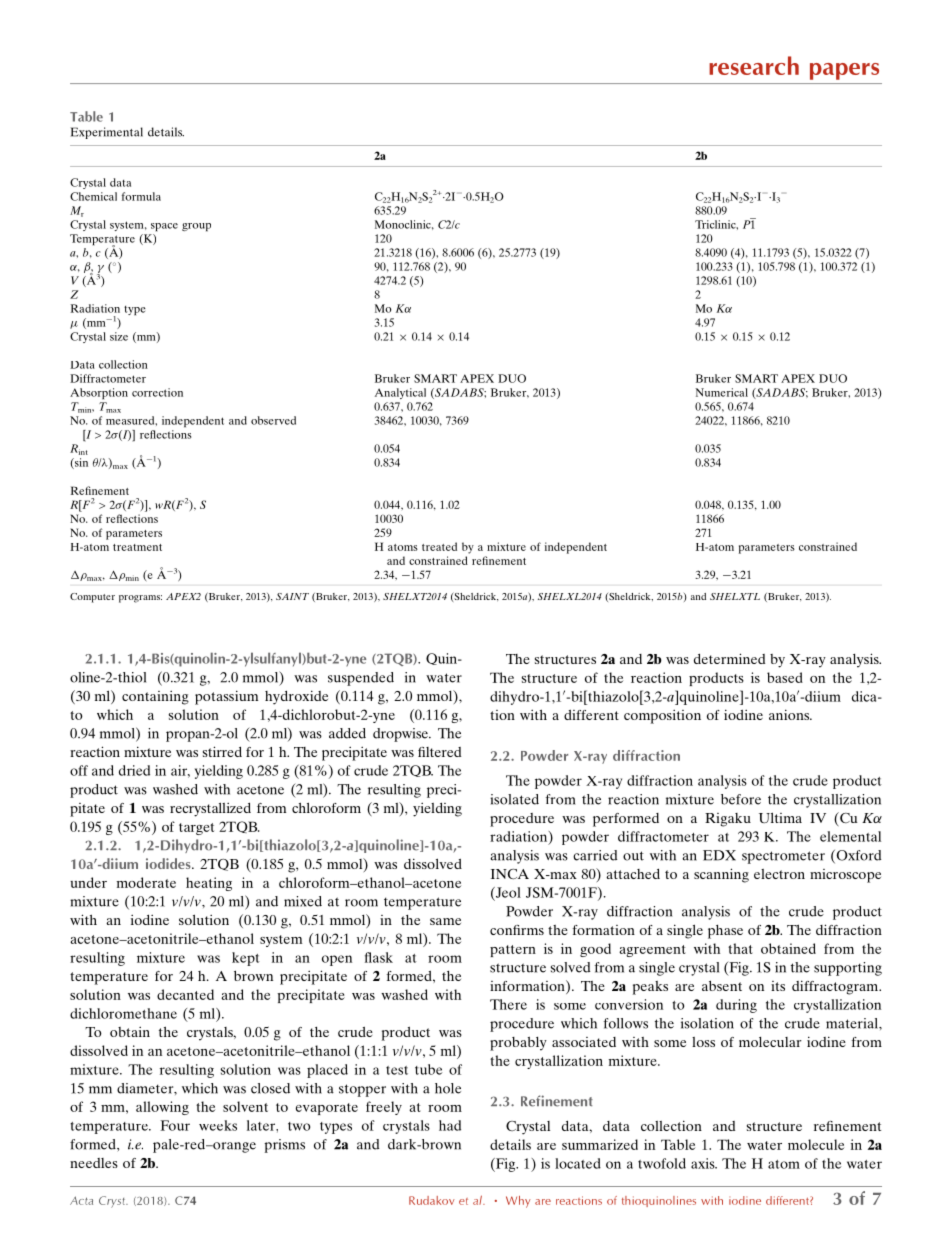  What do you see at coordinates (754, 65) in the document?
I see `research` at bounding box center [754, 65].
